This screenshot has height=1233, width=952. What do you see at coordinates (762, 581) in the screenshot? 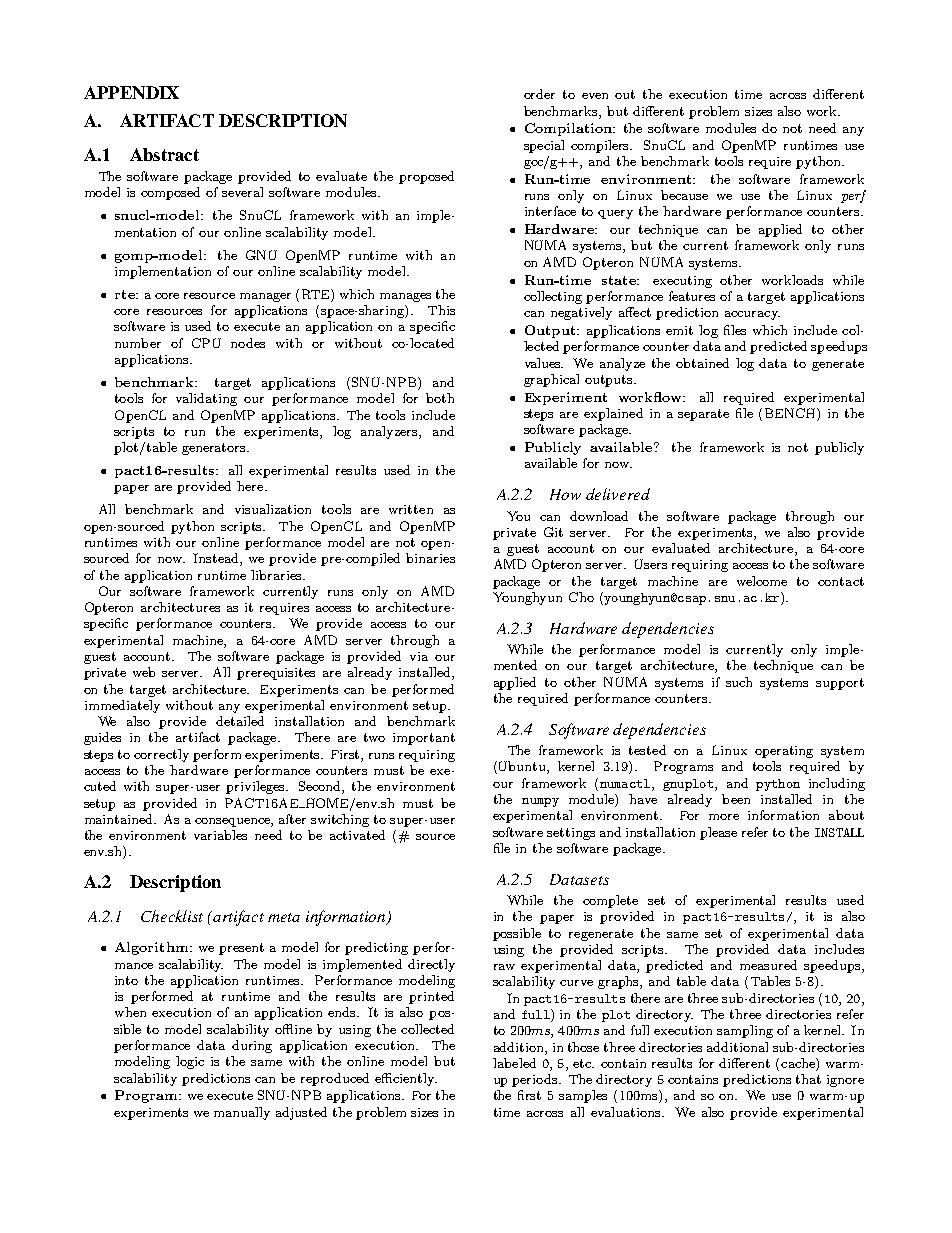
I see `welcome` at bounding box center [762, 581].
